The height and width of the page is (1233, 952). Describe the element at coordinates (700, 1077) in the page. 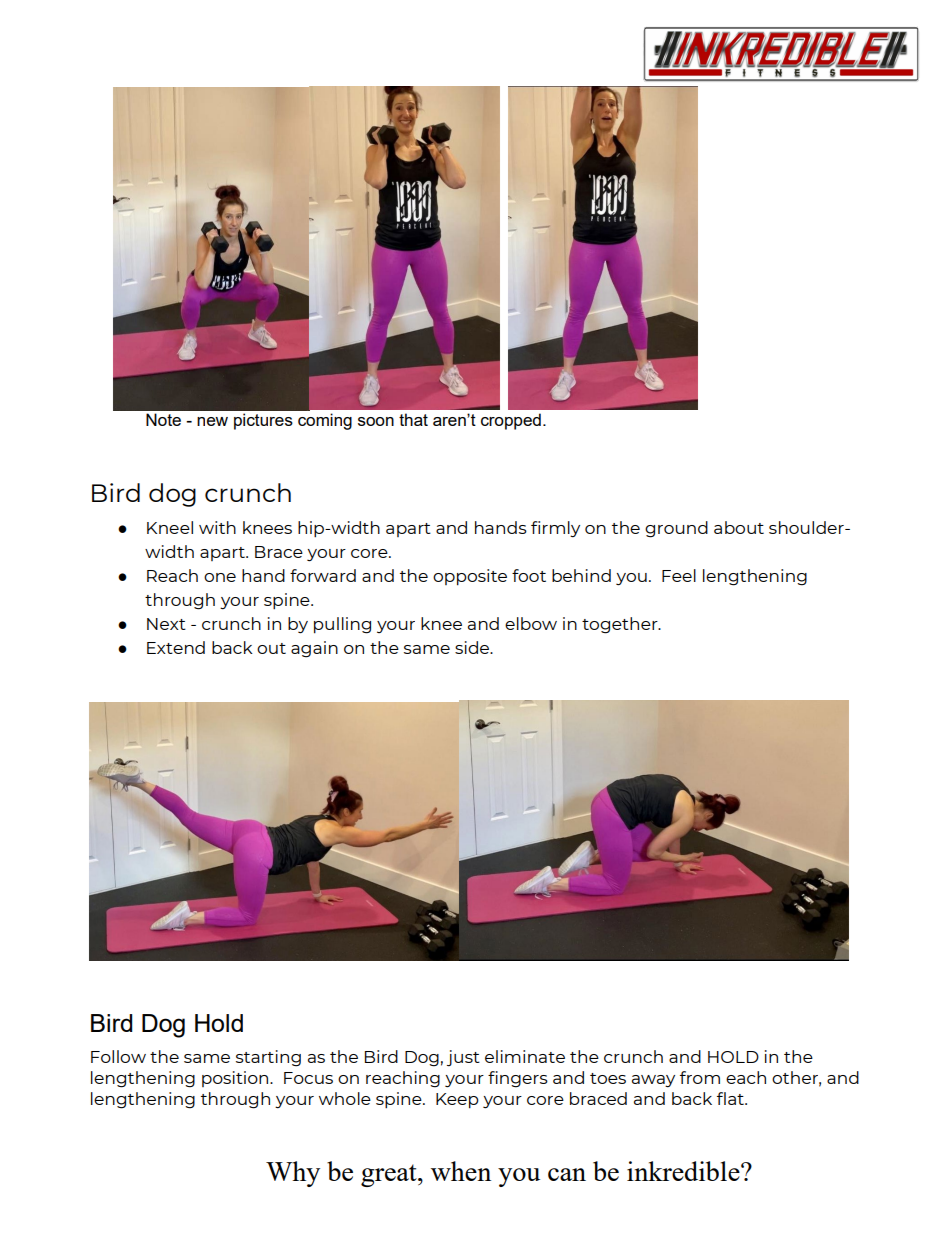

I see `from` at that location.
